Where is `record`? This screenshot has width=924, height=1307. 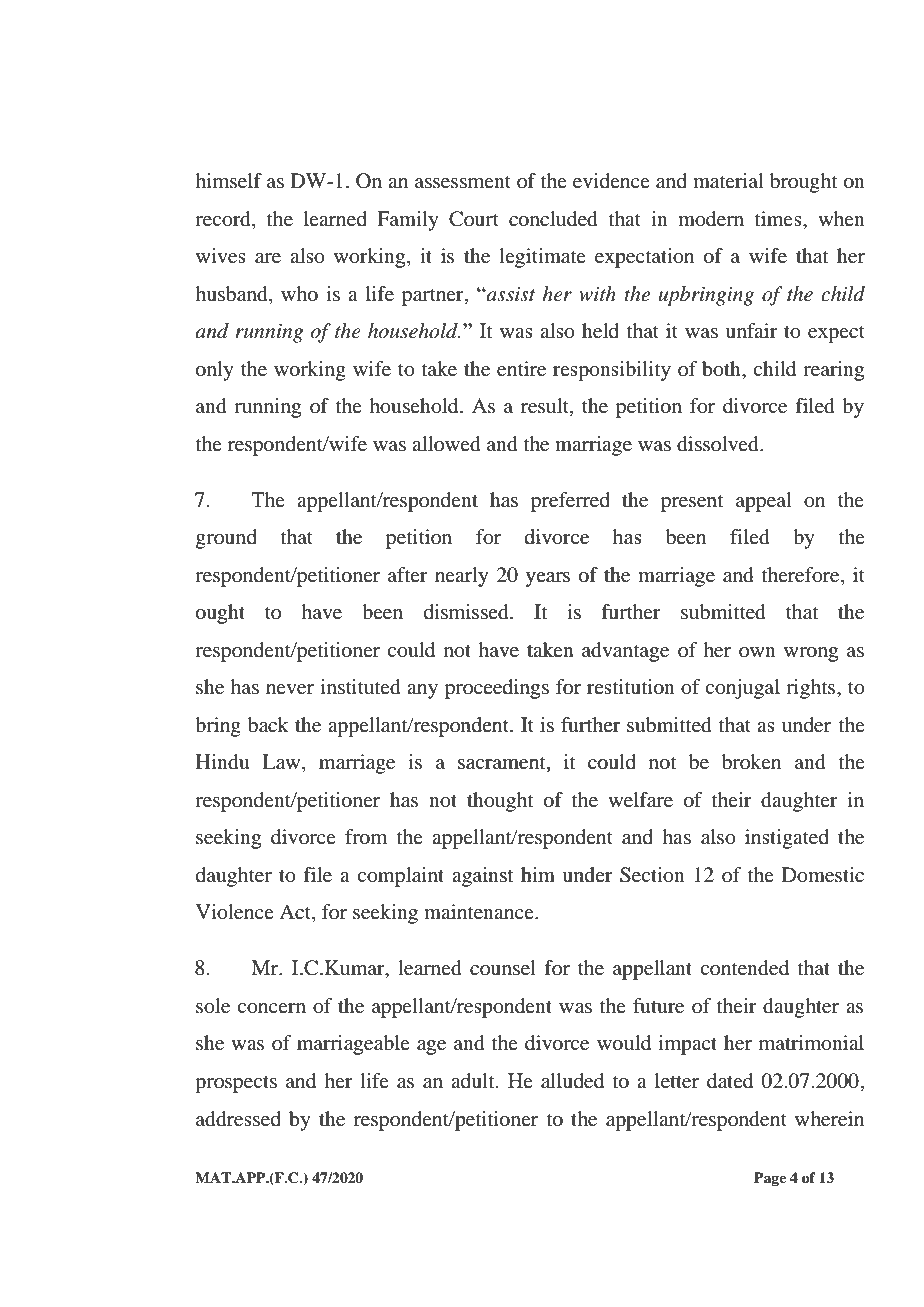
record is located at coordinates (224, 219).
